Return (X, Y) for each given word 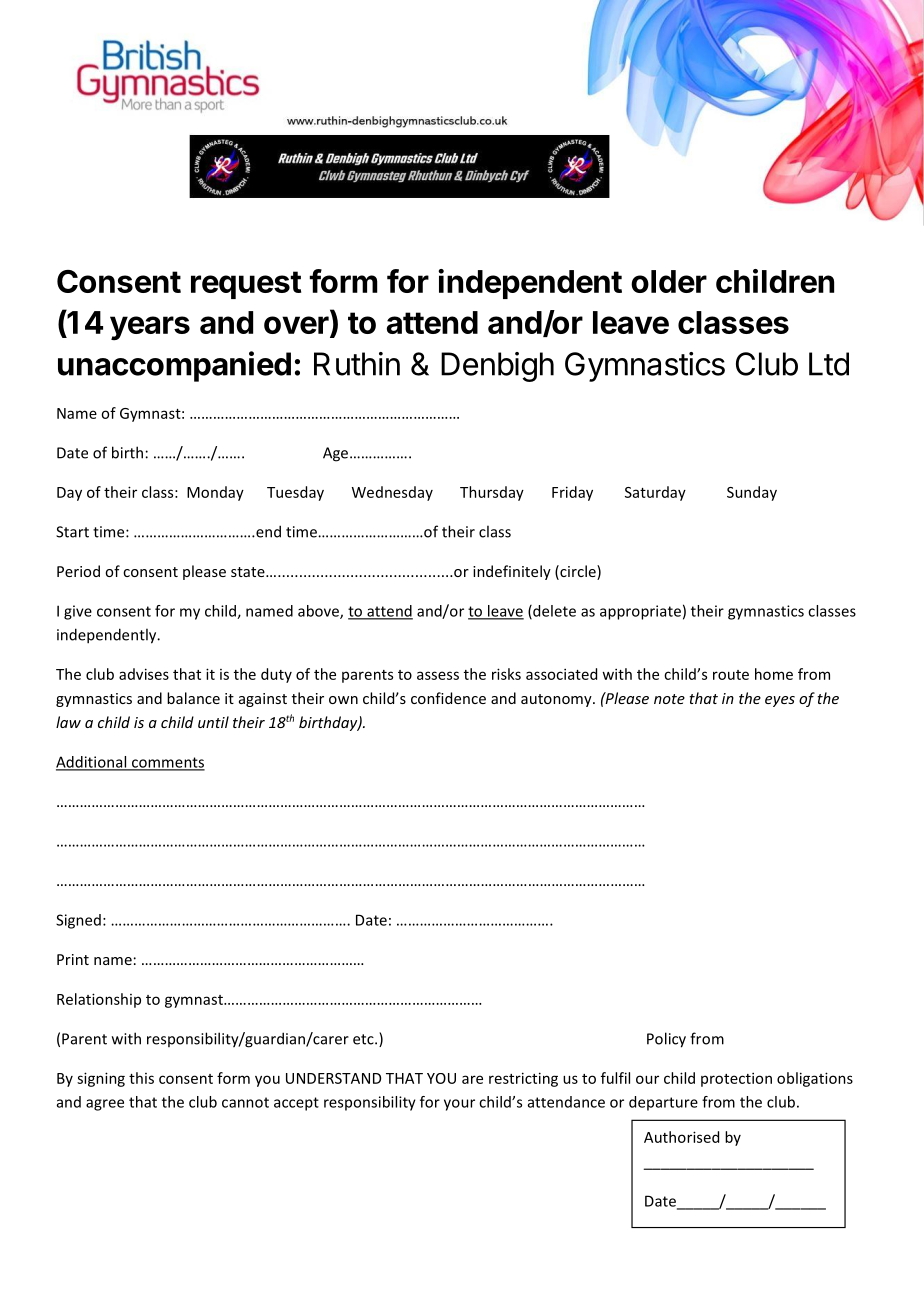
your (459, 1105)
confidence (448, 698)
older (669, 281)
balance (193, 698)
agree (105, 1105)
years (150, 328)
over (297, 326)
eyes (780, 701)
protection (736, 1079)
